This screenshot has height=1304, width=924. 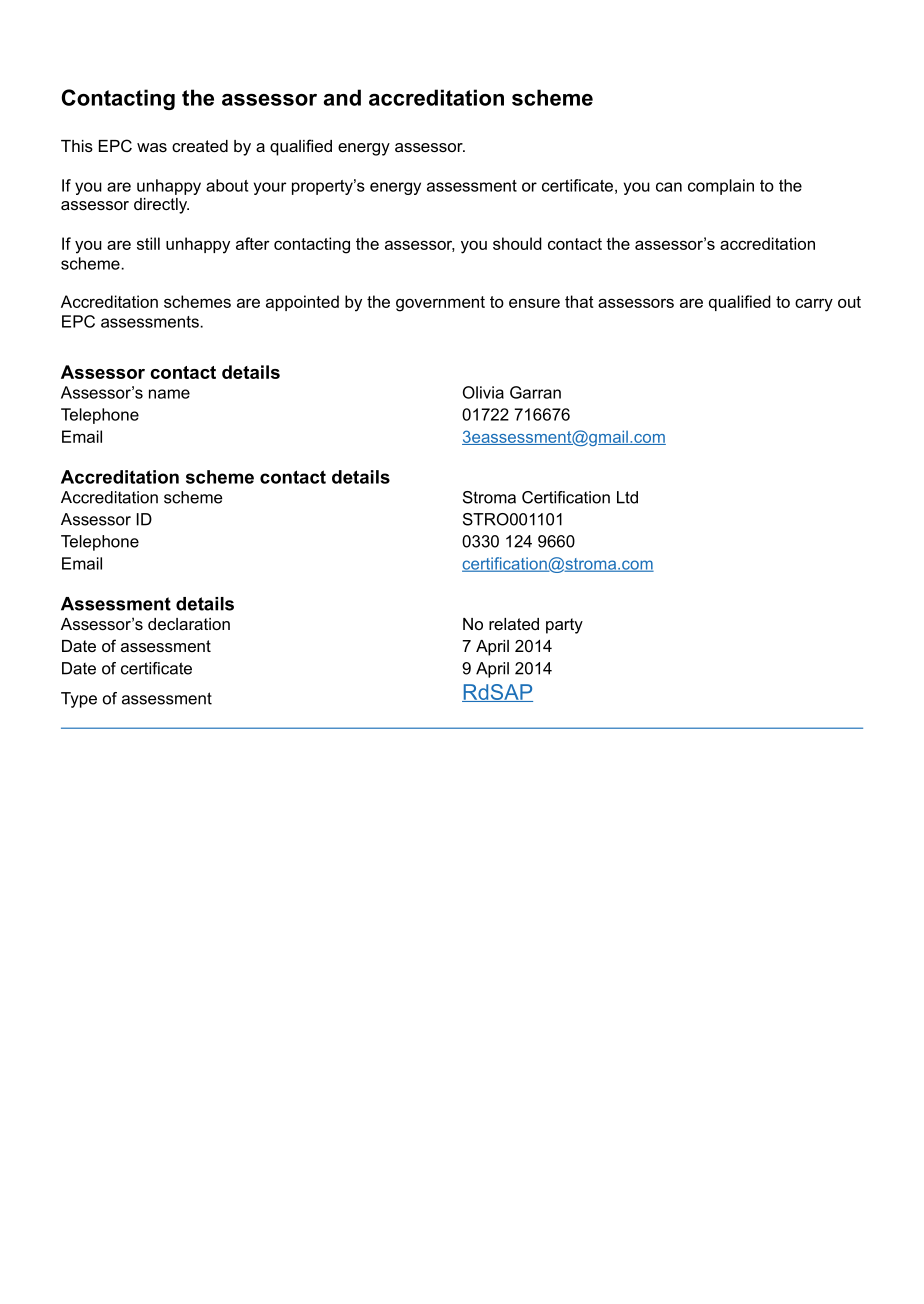 What do you see at coordinates (152, 147) in the screenshot?
I see `was` at bounding box center [152, 147].
